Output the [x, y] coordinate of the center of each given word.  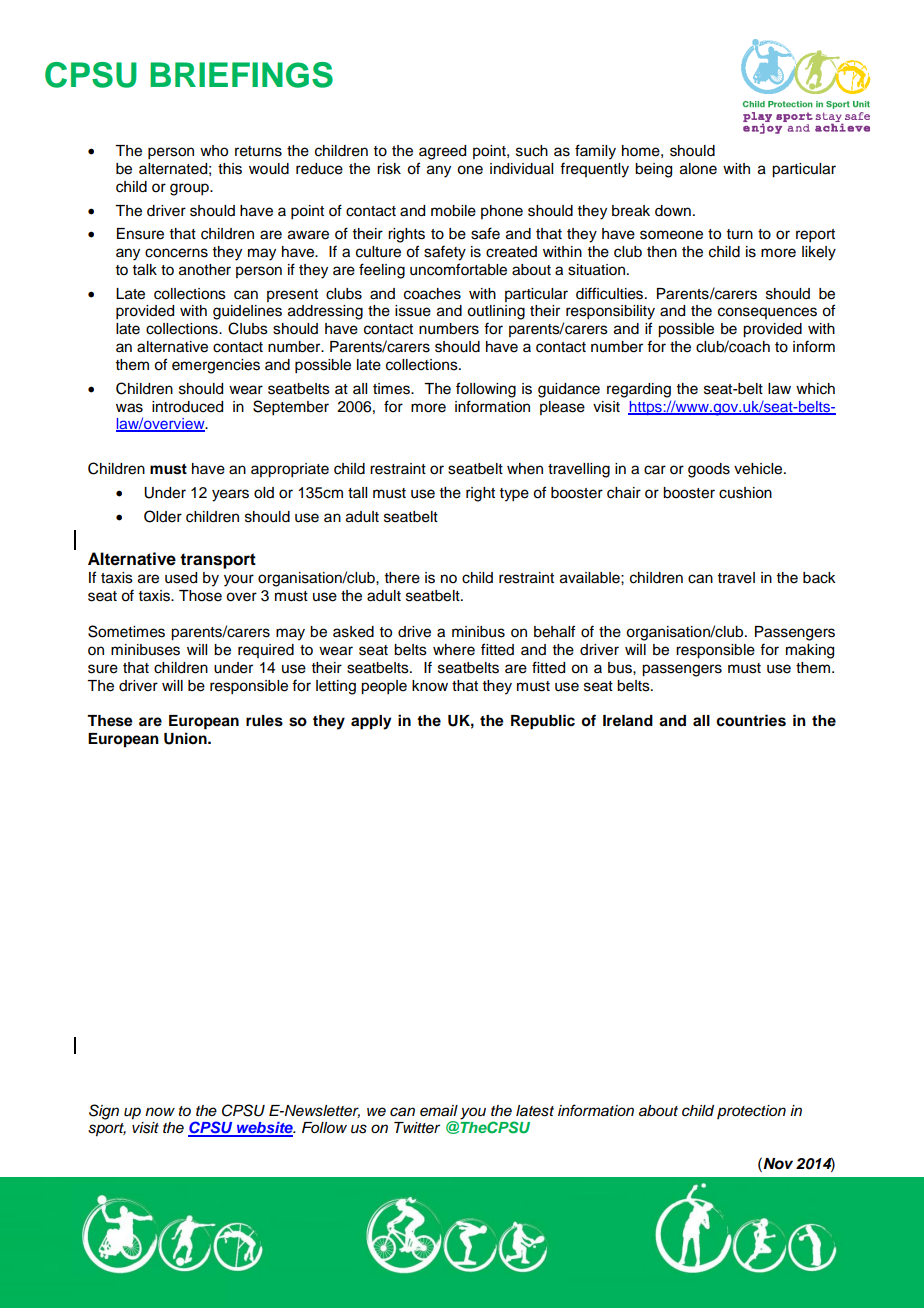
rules [264, 721]
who [214, 151]
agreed [442, 152]
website [265, 1129]
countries [751, 720]
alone [698, 169]
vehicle [759, 469]
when [525, 469]
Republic [543, 722]
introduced [187, 407]
